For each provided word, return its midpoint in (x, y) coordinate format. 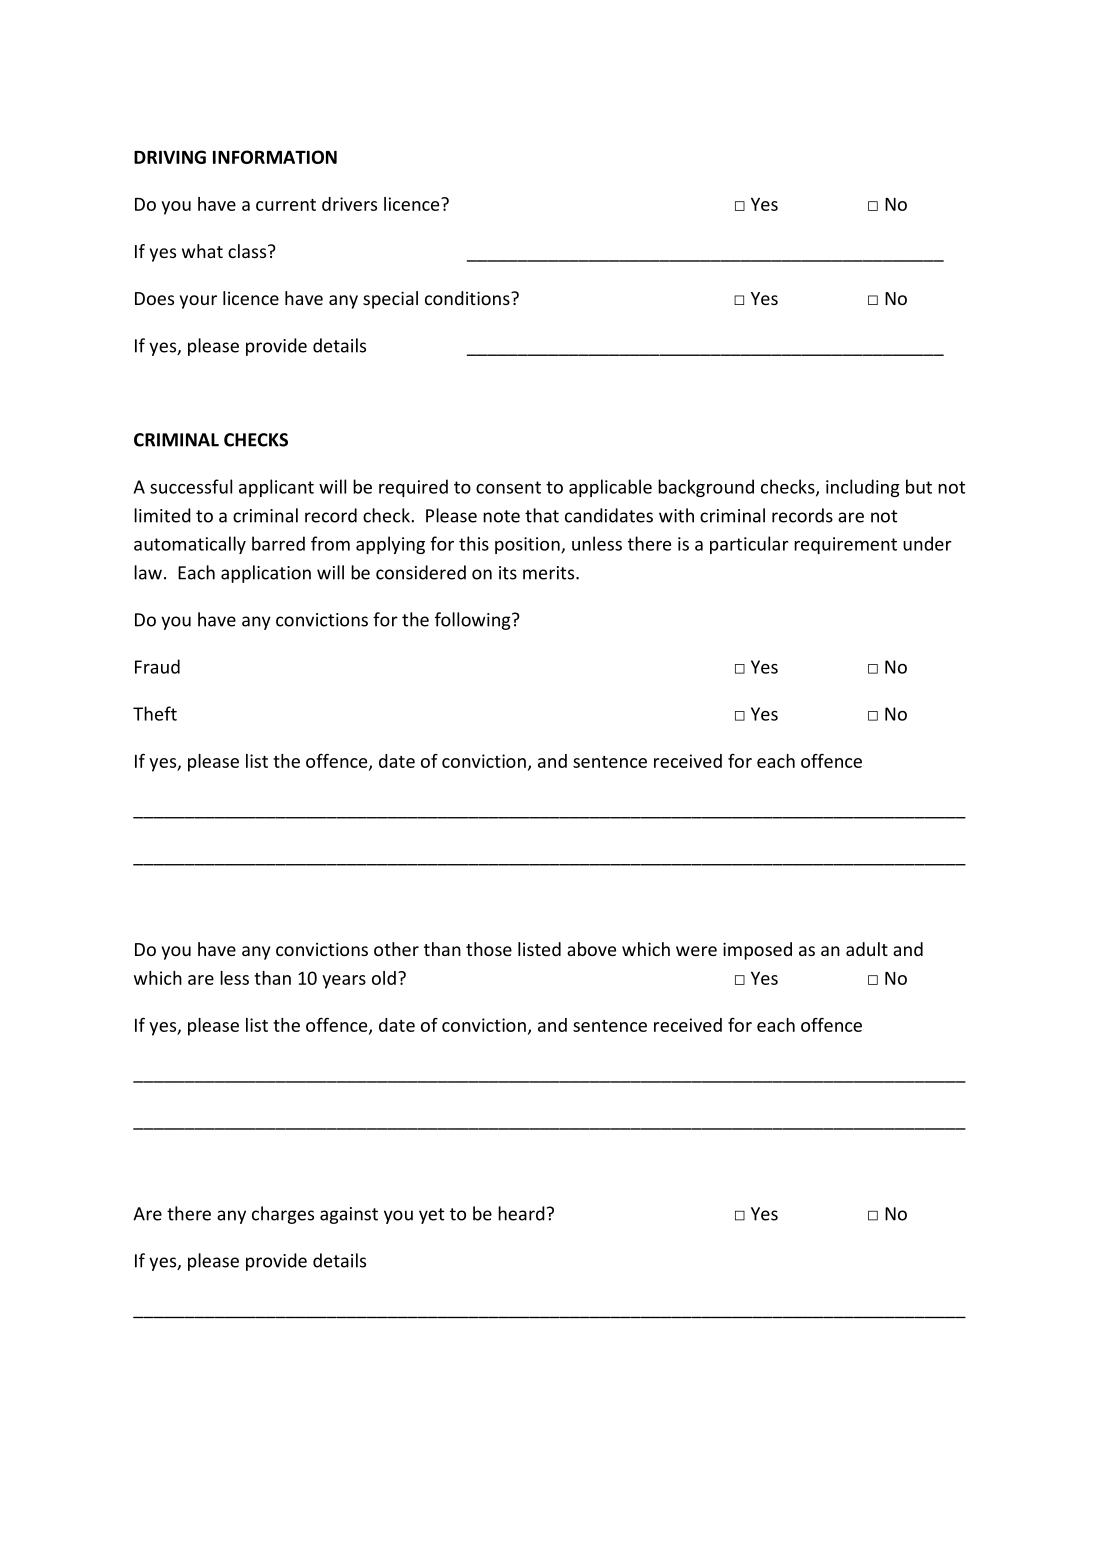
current (286, 205)
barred (278, 543)
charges (283, 1215)
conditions (468, 298)
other (396, 949)
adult (867, 949)
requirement (845, 545)
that (542, 515)
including (863, 488)
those (489, 949)
